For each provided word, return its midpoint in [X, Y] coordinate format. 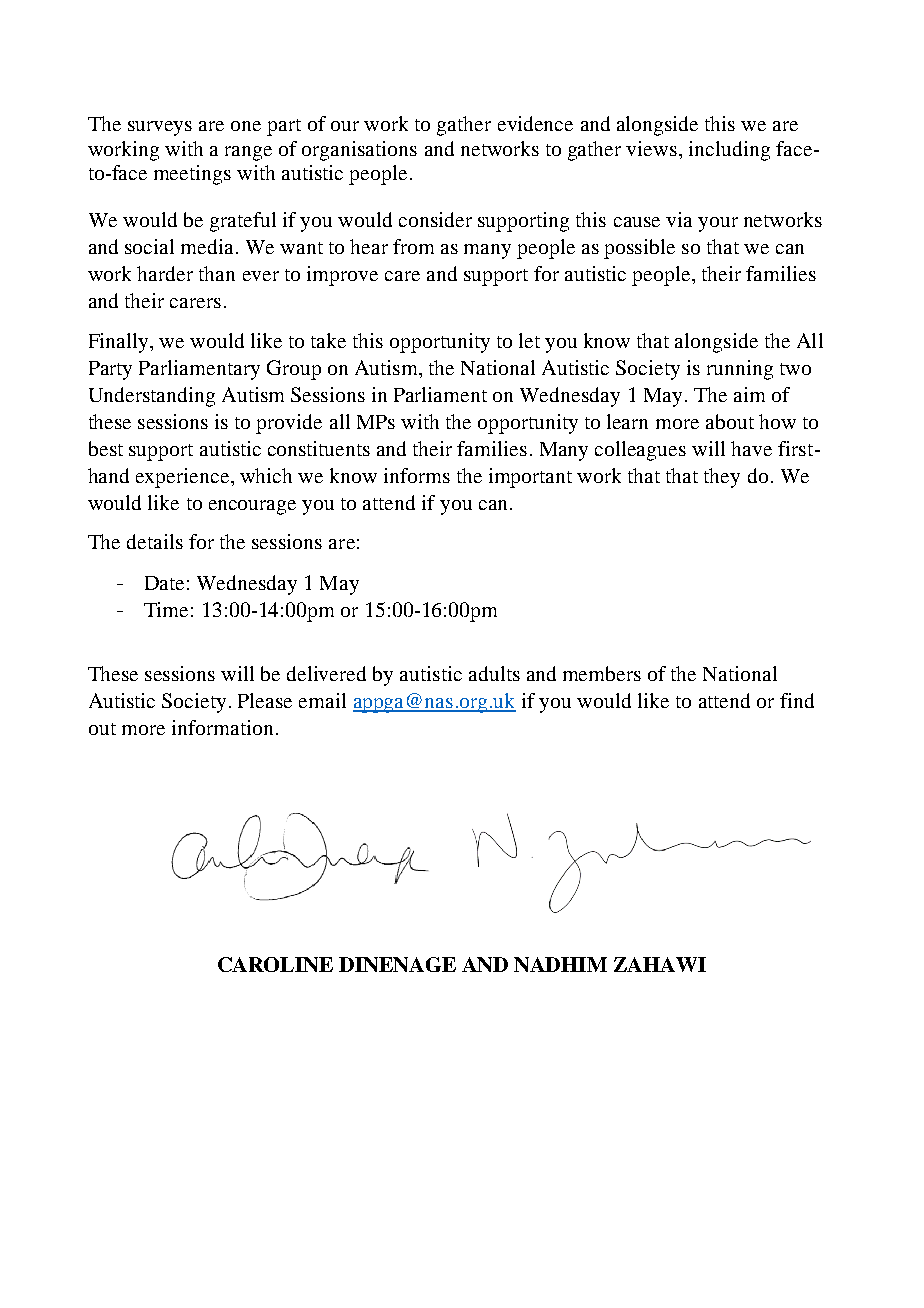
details [155, 541]
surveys [160, 128]
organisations [359, 151]
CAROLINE [275, 964]
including [729, 151]
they [722, 478]
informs [417, 475]
